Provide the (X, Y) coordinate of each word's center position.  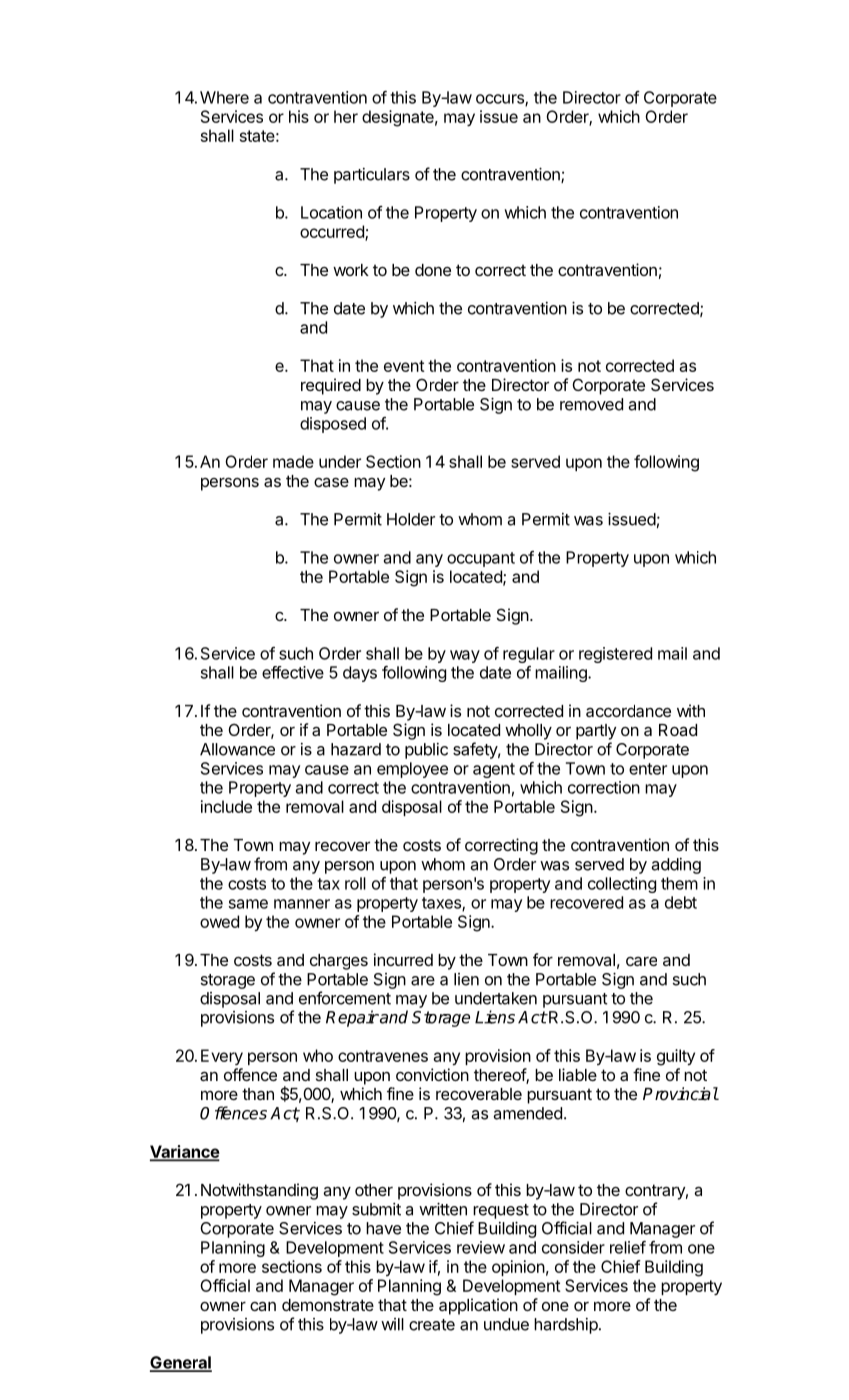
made (293, 461)
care (641, 961)
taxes (442, 904)
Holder (411, 519)
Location (331, 212)
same (248, 904)
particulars (372, 176)
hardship (566, 1326)
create (432, 1325)
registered (615, 655)
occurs (501, 100)
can (263, 1306)
